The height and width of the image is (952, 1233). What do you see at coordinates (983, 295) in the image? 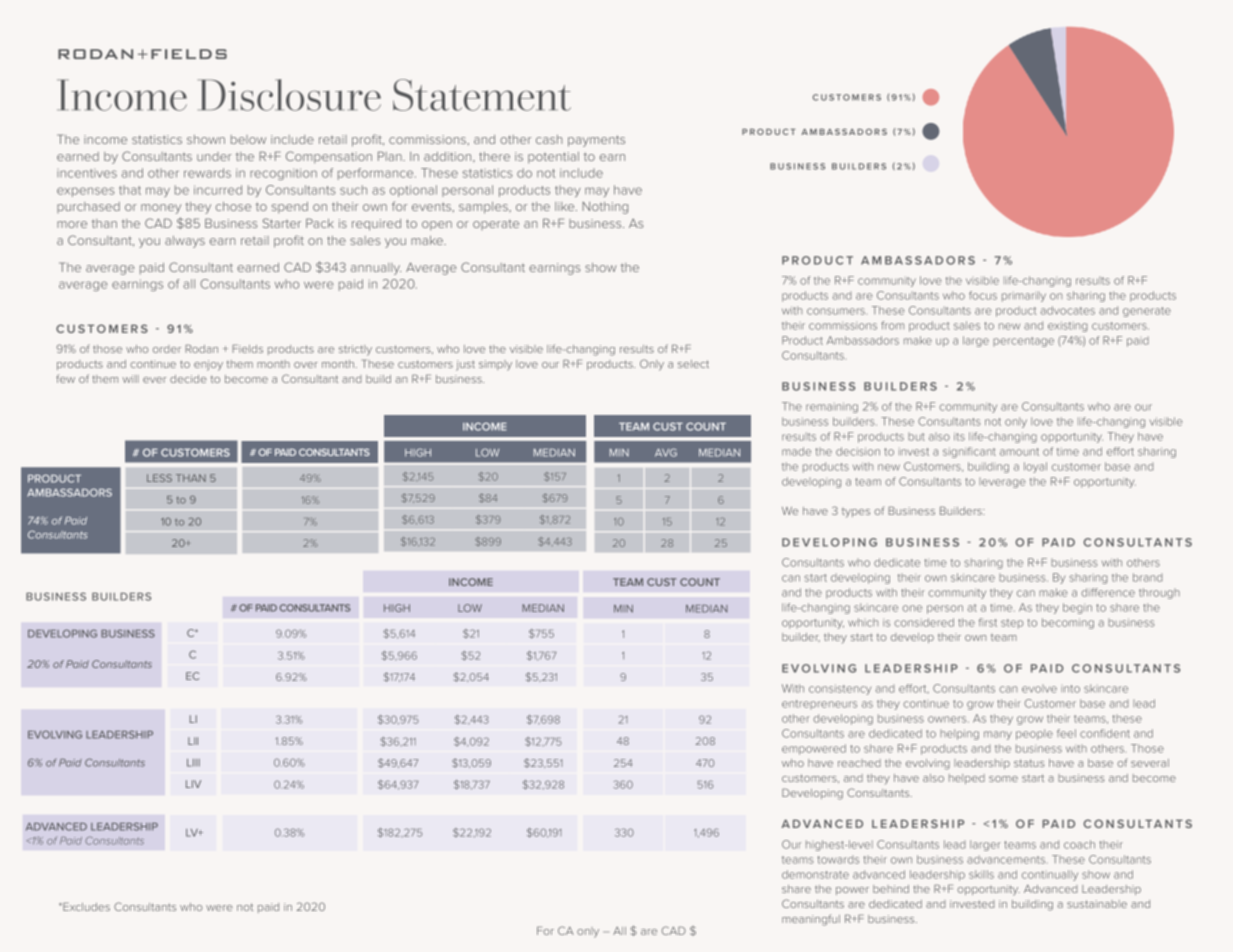
I see `focus` at bounding box center [983, 295].
